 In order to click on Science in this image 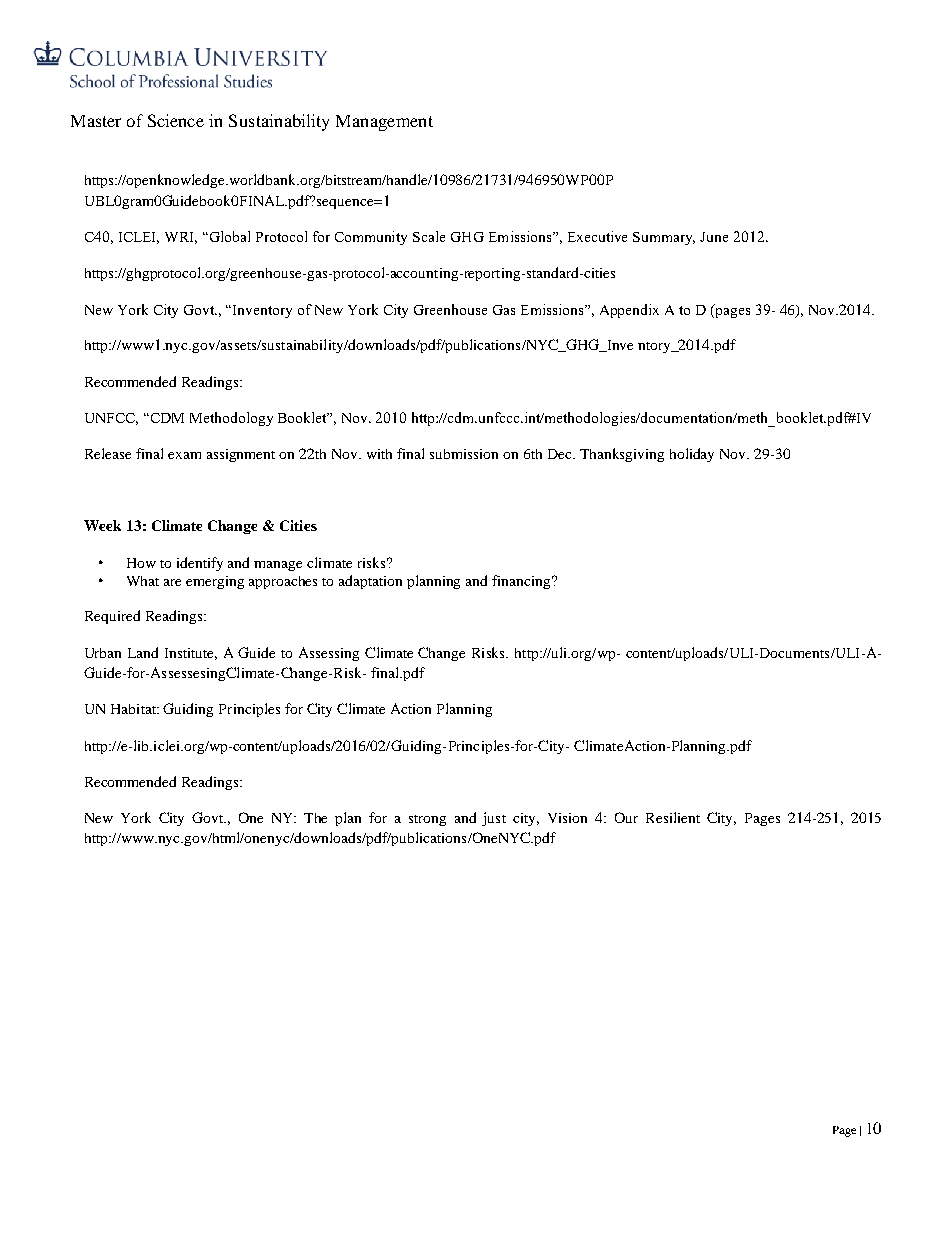, I will do `click(176, 120)`.
